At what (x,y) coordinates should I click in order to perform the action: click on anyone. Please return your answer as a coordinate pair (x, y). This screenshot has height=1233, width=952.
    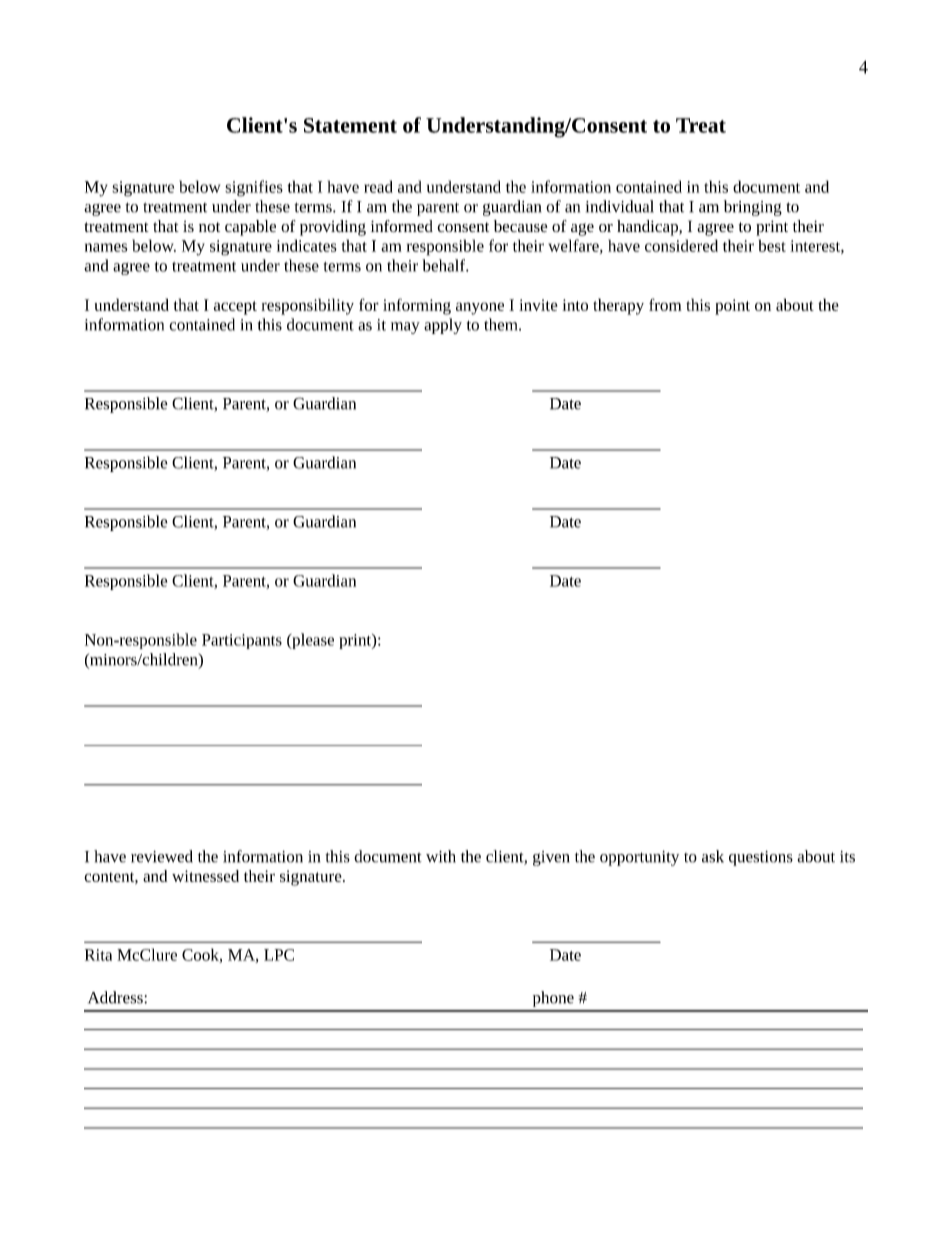
    Looking at the image, I should click on (480, 308).
